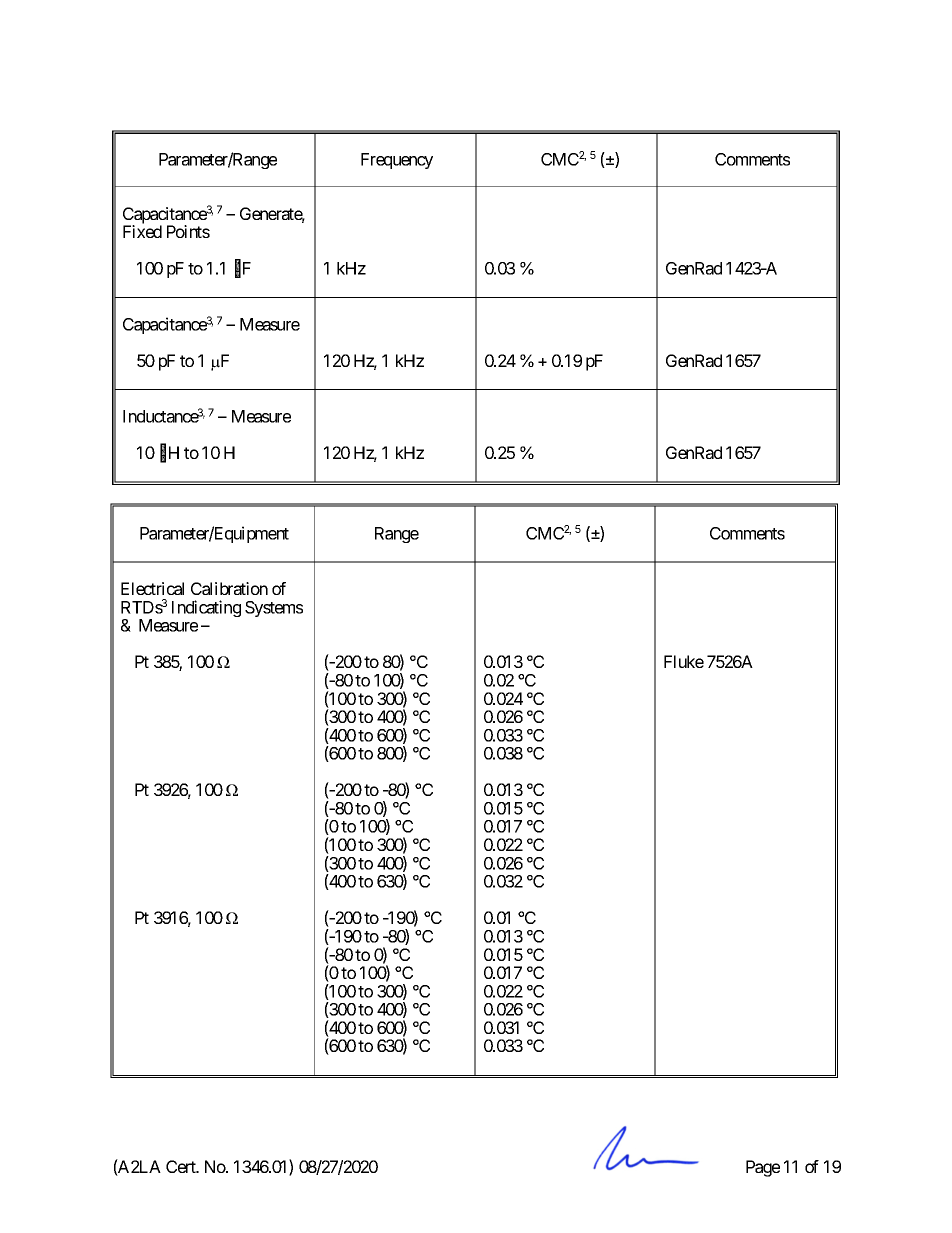 The width and height of the page is (952, 1233). Describe the element at coordinates (684, 661) in the page. I see `Fluke` at that location.
